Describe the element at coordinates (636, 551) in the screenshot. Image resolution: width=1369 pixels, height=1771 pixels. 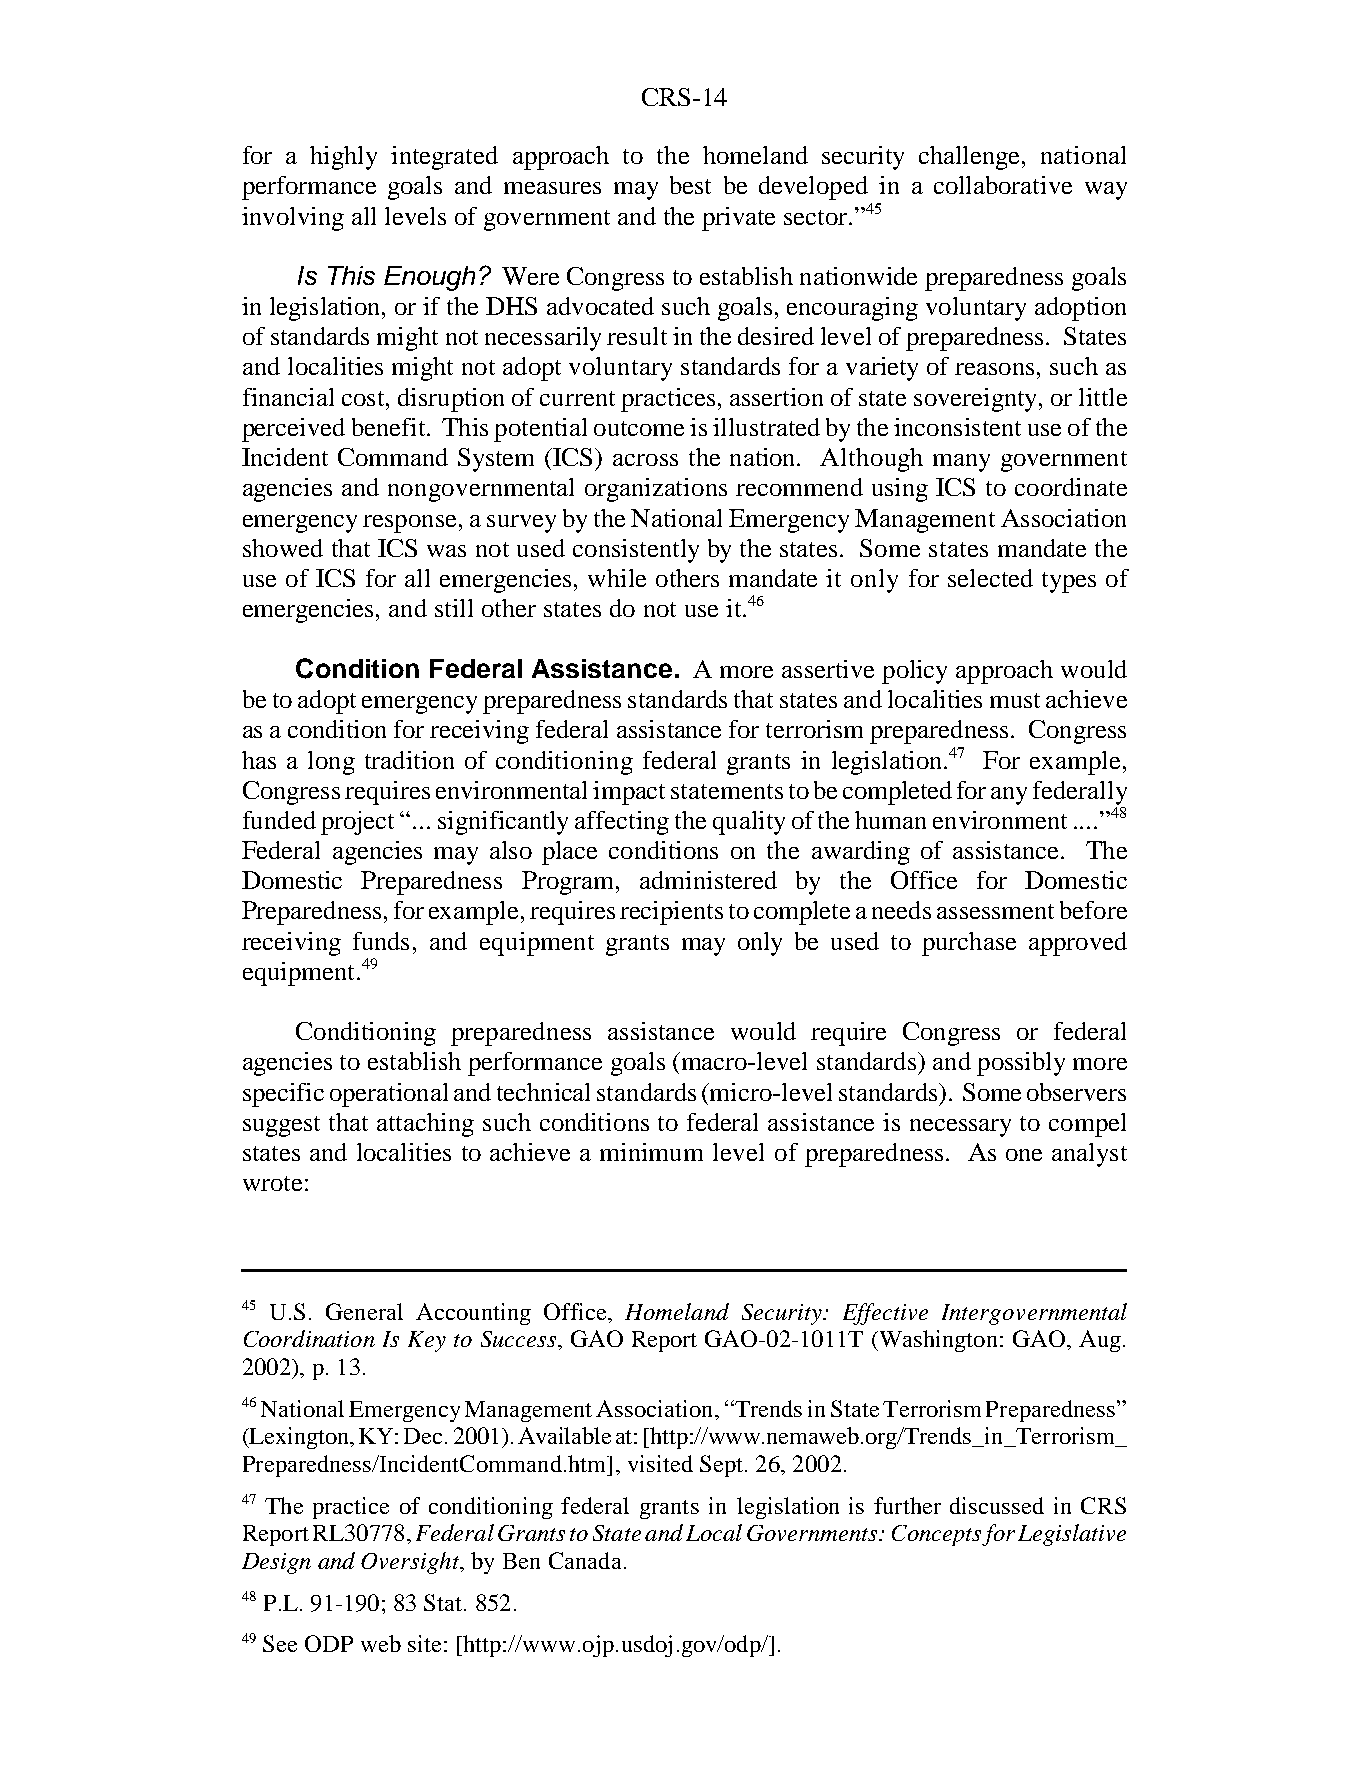
I see `consistently` at that location.
